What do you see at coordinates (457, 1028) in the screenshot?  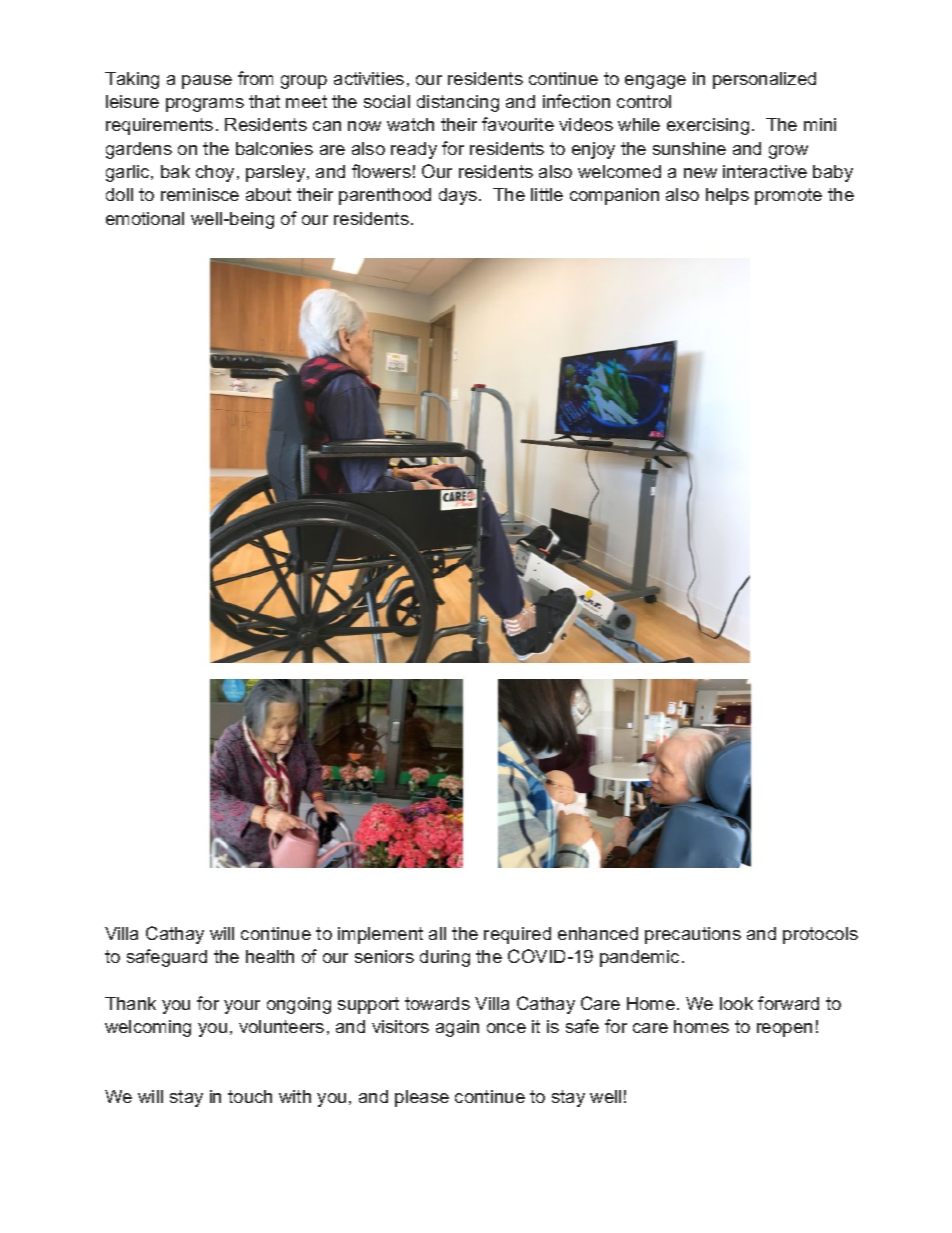 I see `again` at bounding box center [457, 1028].
